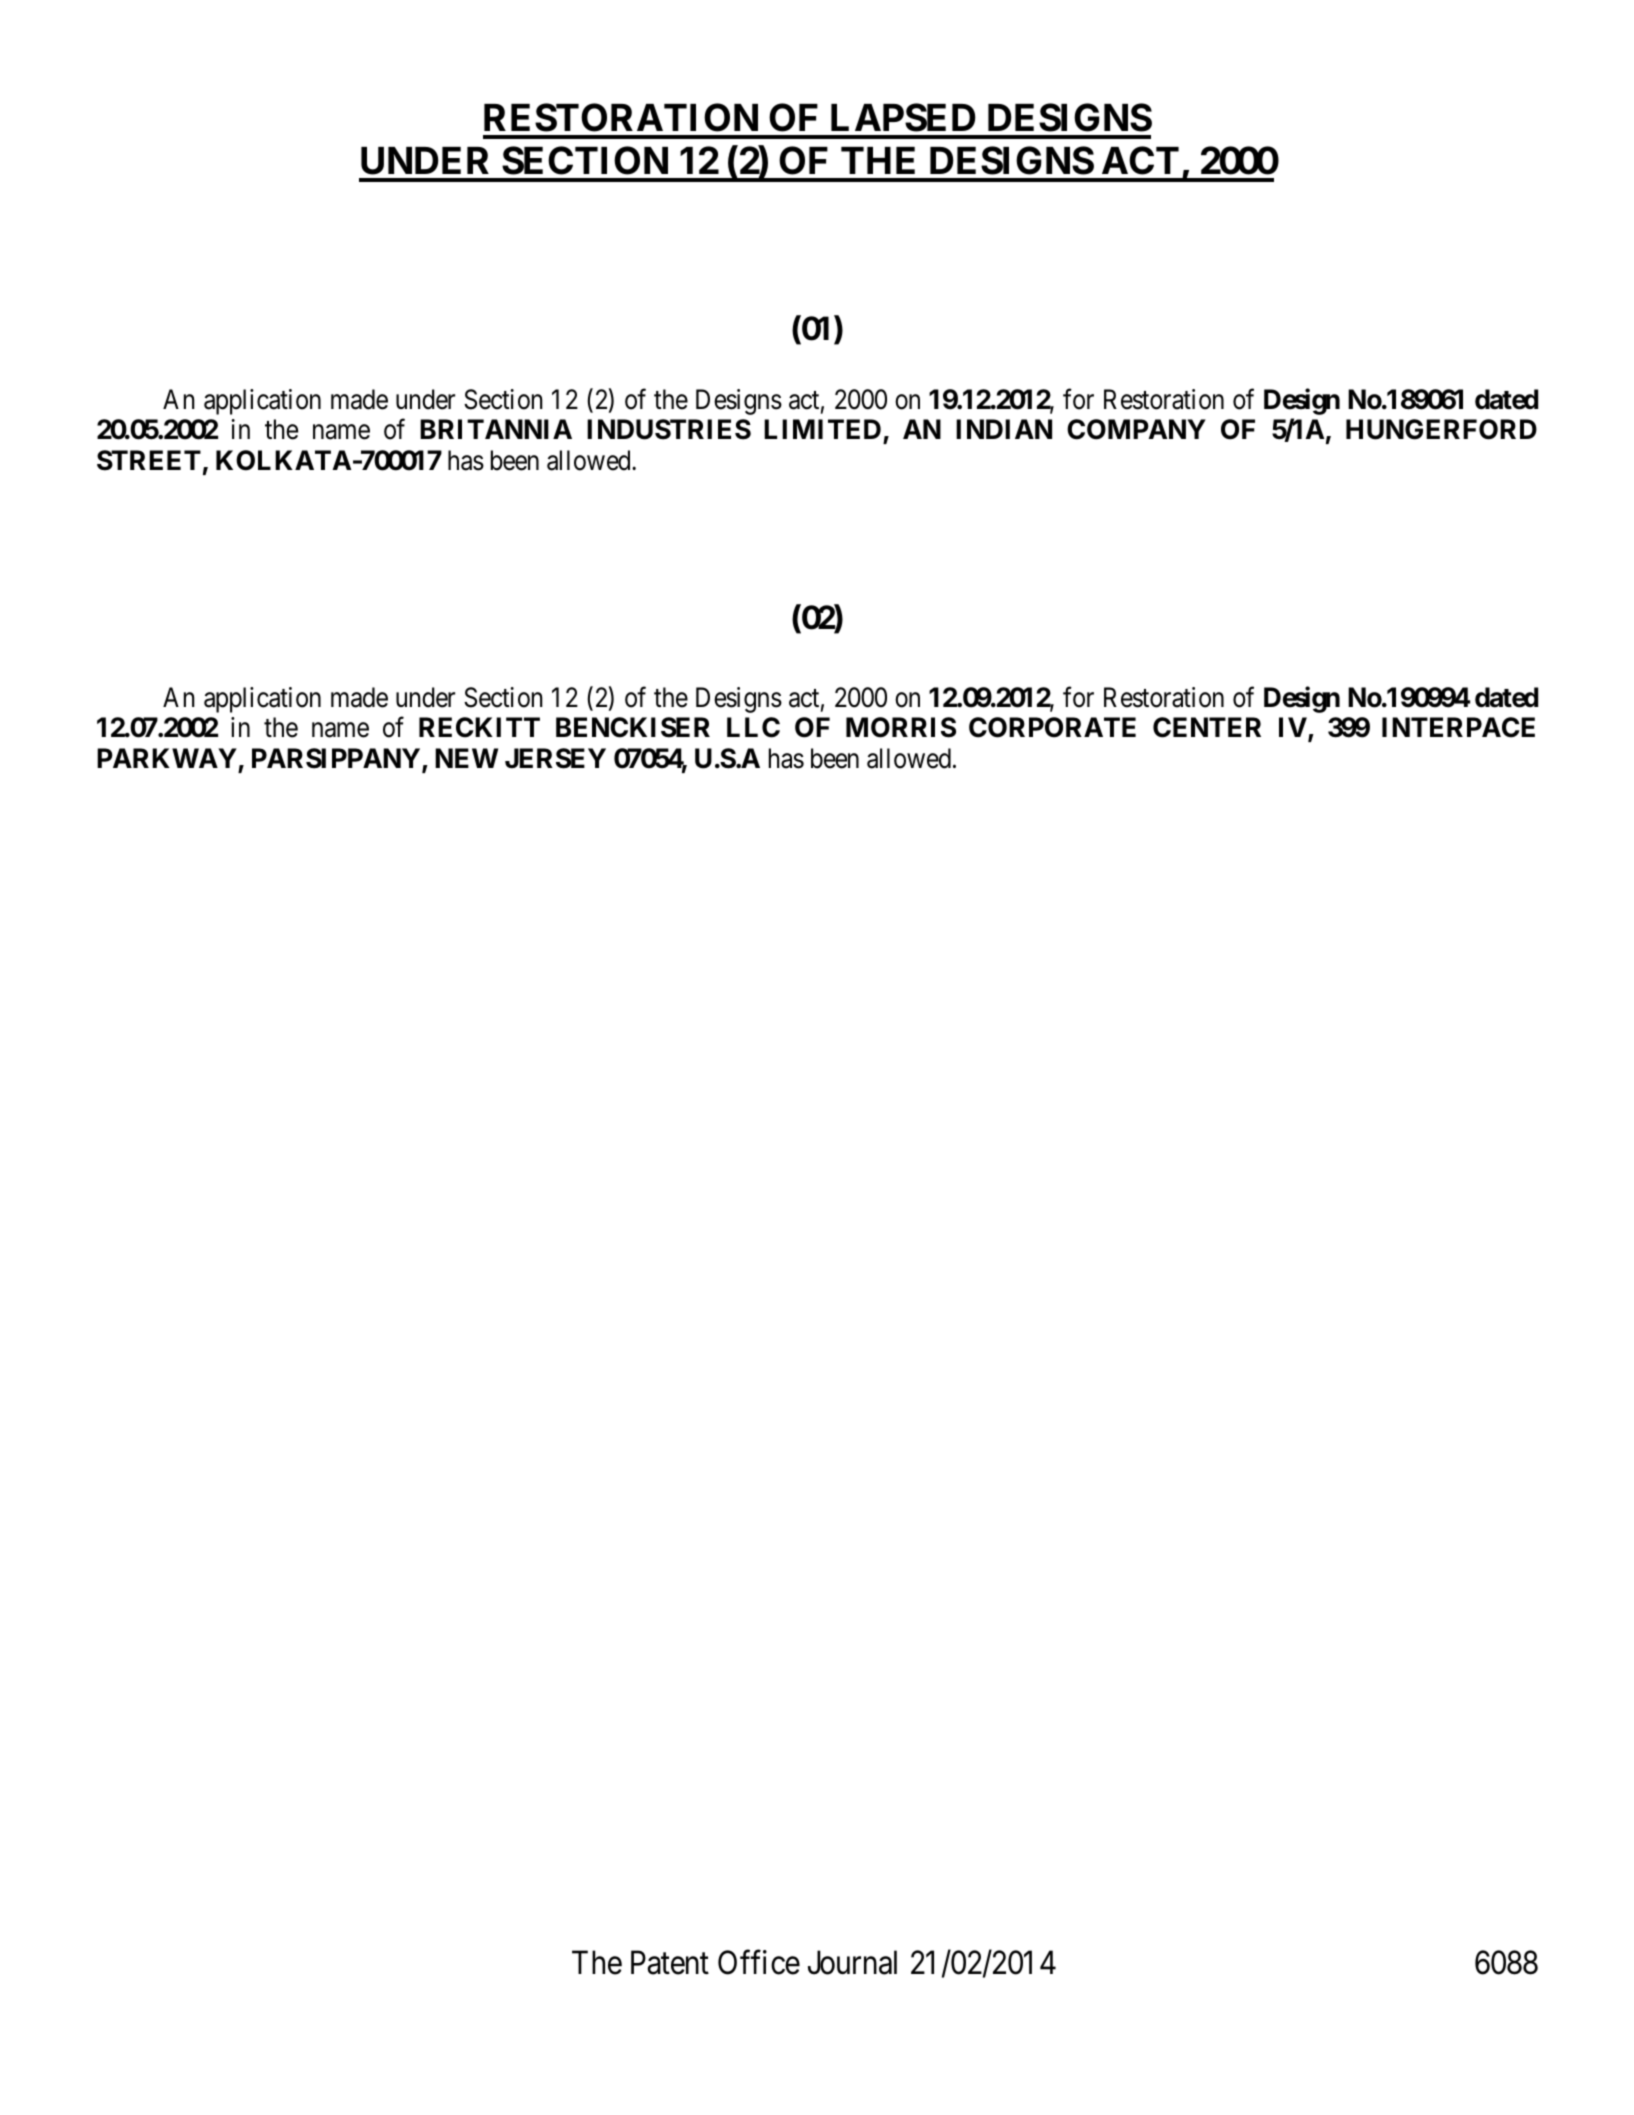  I want to click on PARKWAY, so click(167, 758).
